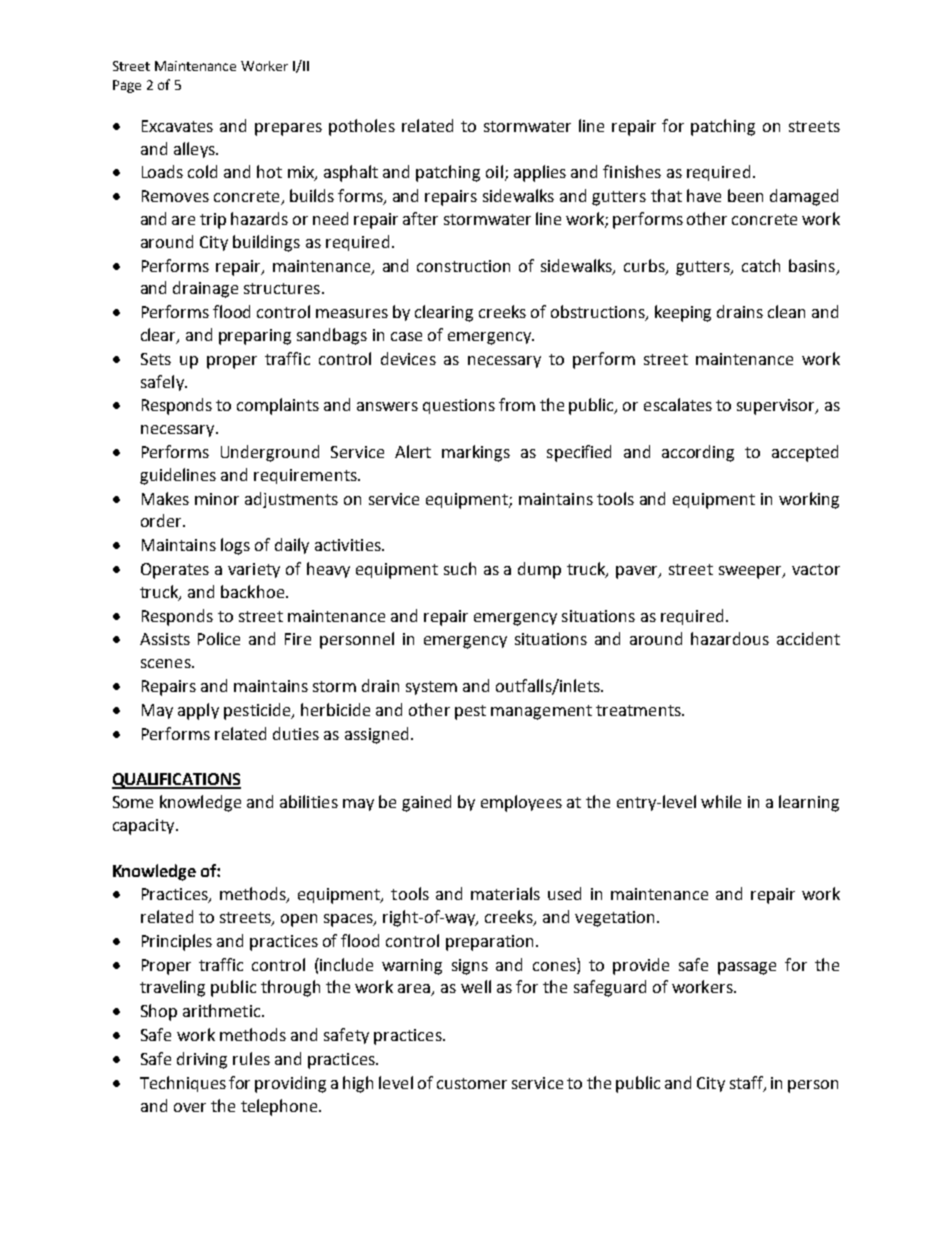 The image size is (952, 1233). What do you see at coordinates (202, 1060) in the screenshot?
I see `driving` at bounding box center [202, 1060].
